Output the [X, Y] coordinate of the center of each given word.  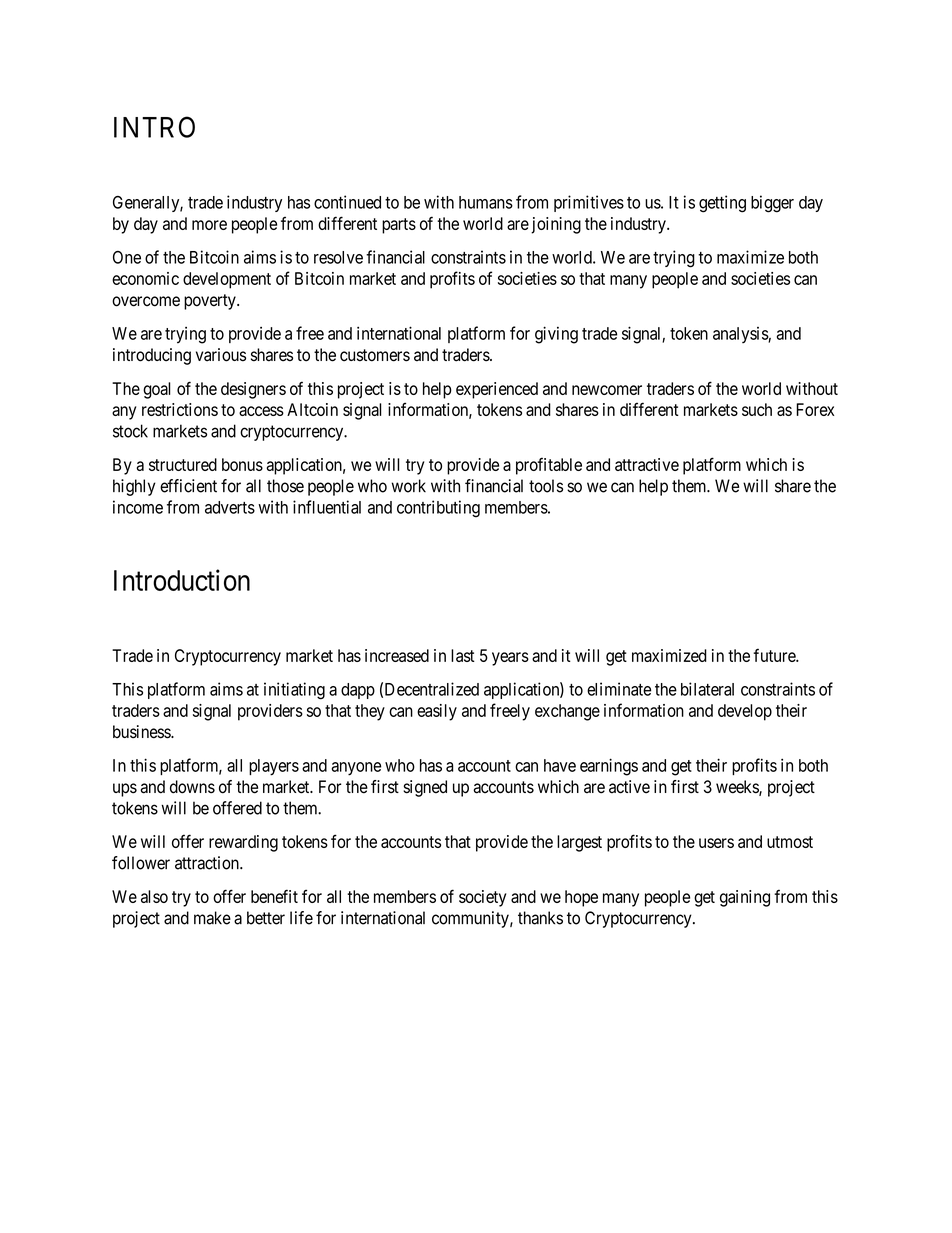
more [209, 225]
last [463, 655]
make [212, 918]
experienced [497, 390]
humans [486, 202]
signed [425, 788]
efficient [188, 486]
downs [192, 787]
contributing [438, 509]
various [221, 355]
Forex [815, 409]
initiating [294, 691]
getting [722, 204]
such [757, 409]
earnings [609, 767]
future [775, 655]
